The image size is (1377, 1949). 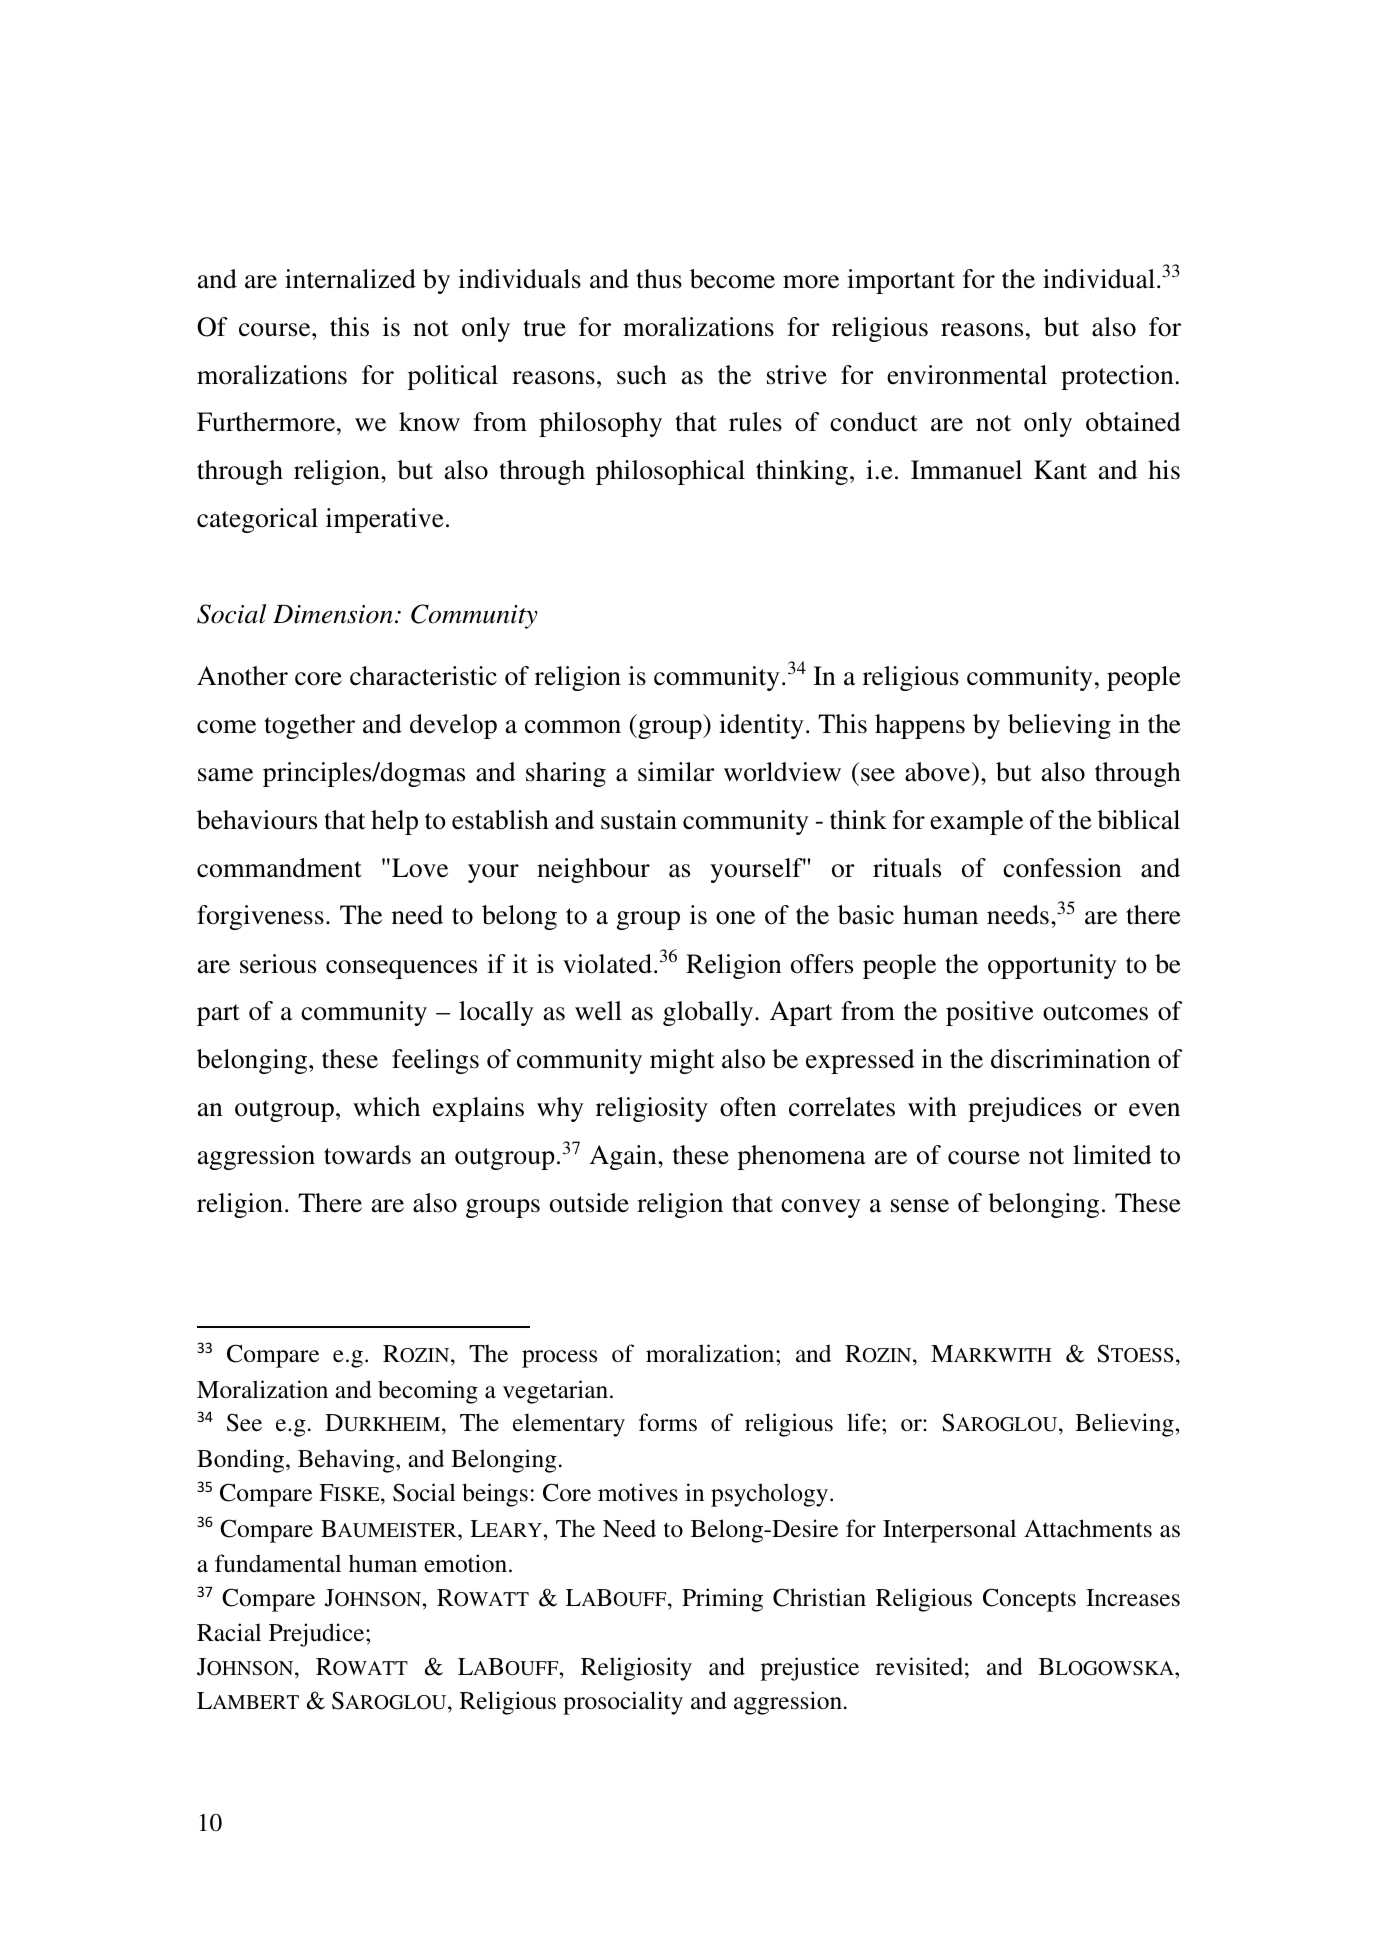 What do you see at coordinates (350, 279) in the screenshot?
I see `internalized` at bounding box center [350, 279].
